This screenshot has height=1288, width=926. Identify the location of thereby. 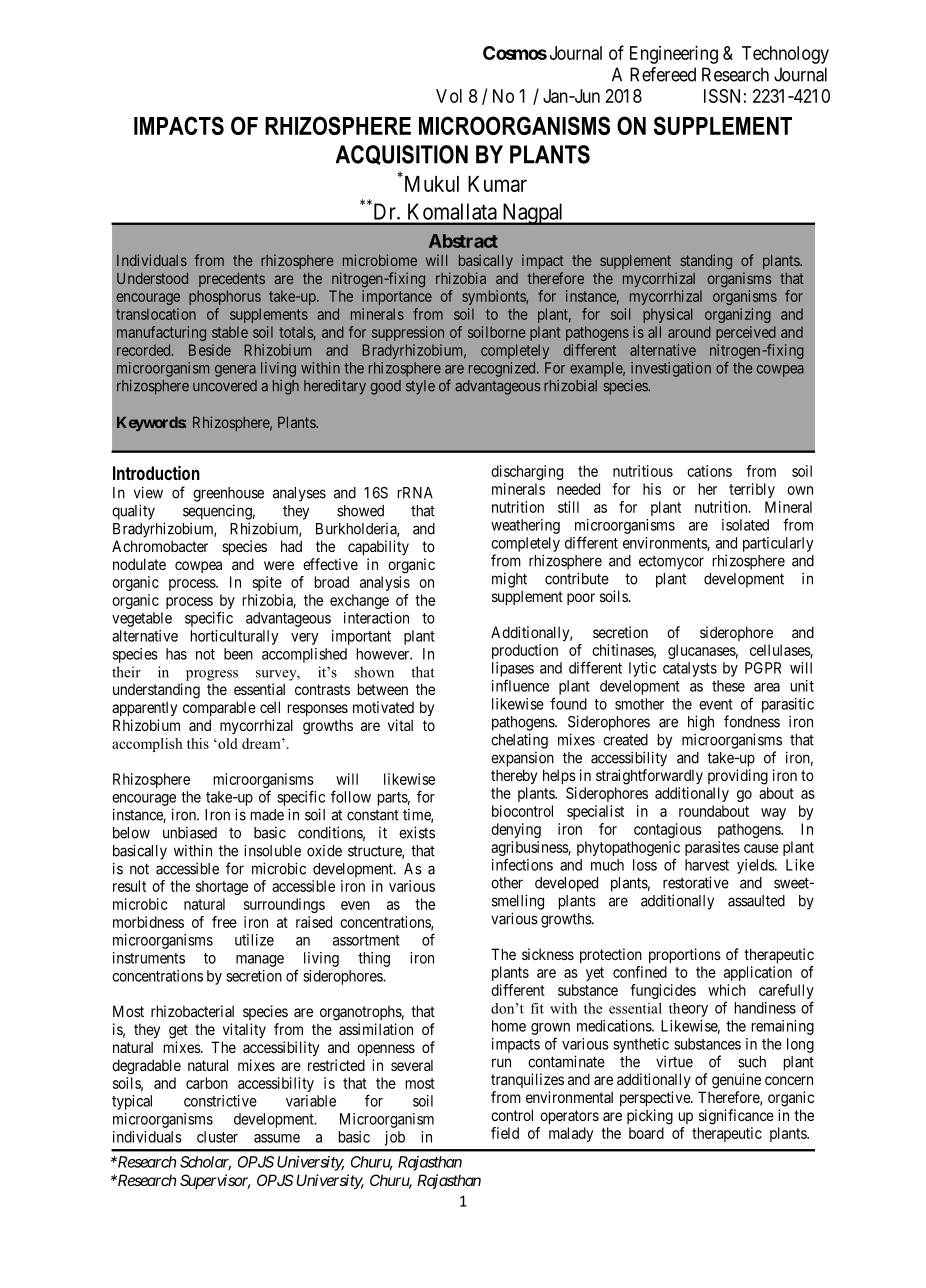
(514, 776).
